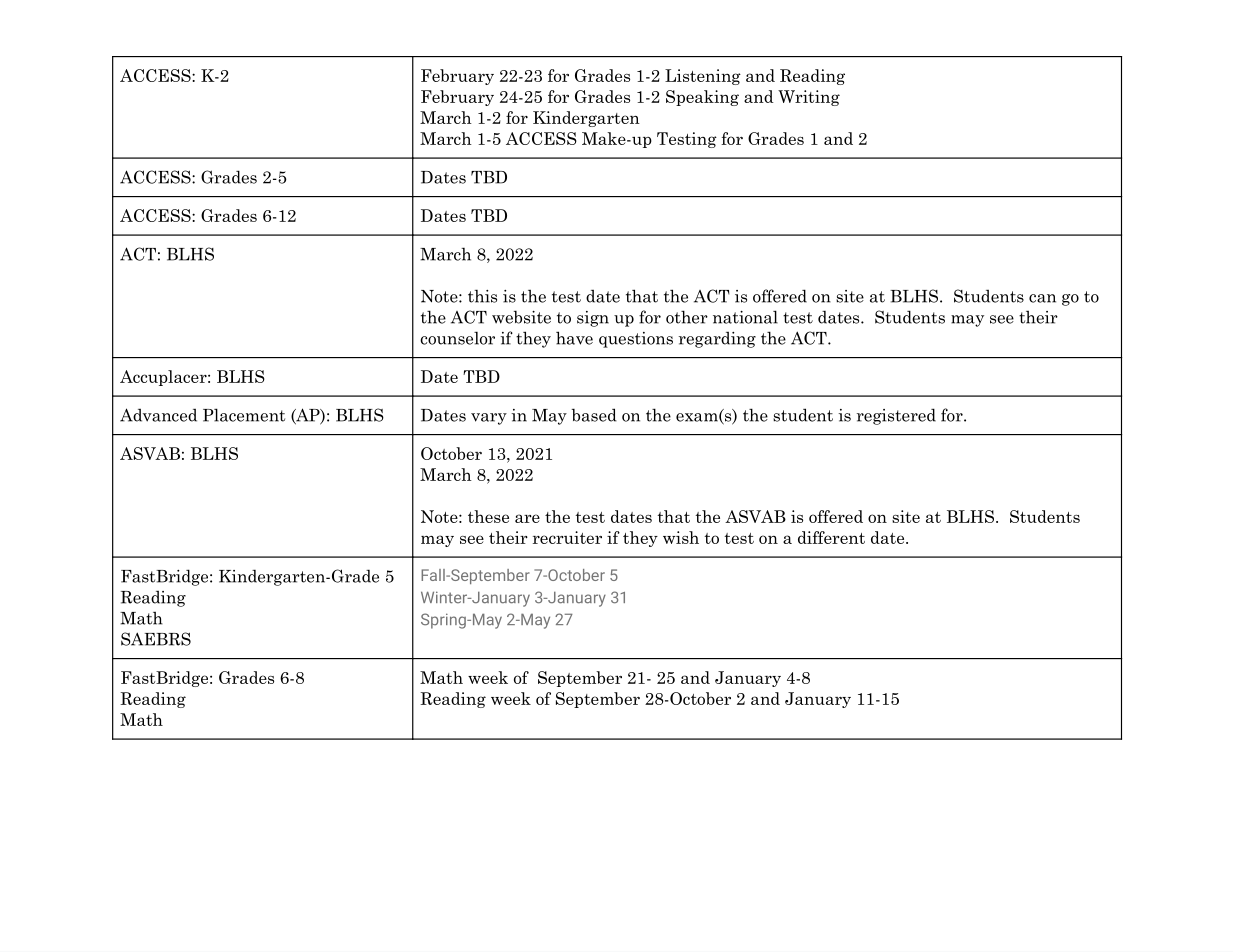  I want to click on national, so click(745, 317).
